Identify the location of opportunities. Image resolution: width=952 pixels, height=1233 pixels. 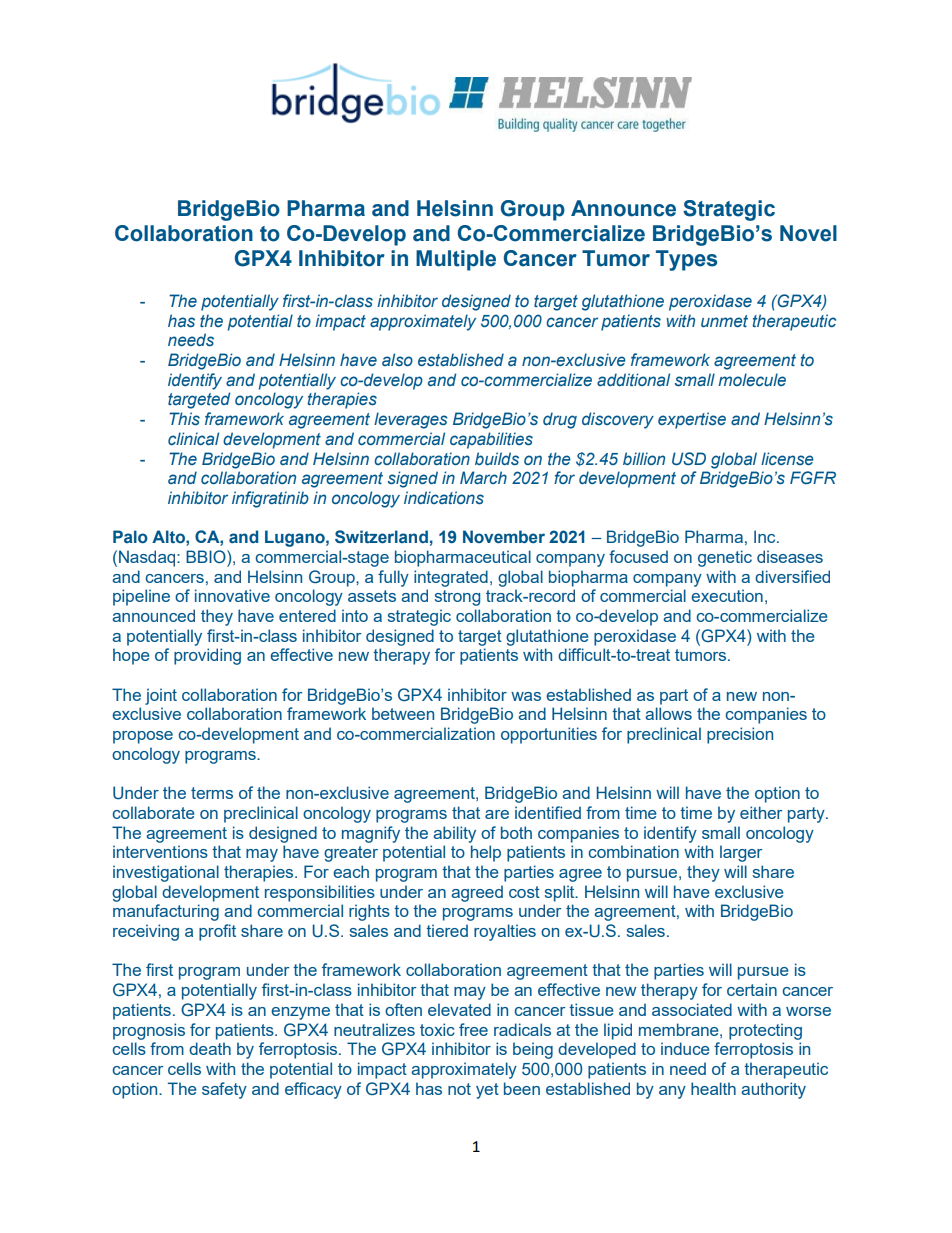
(549, 735).
